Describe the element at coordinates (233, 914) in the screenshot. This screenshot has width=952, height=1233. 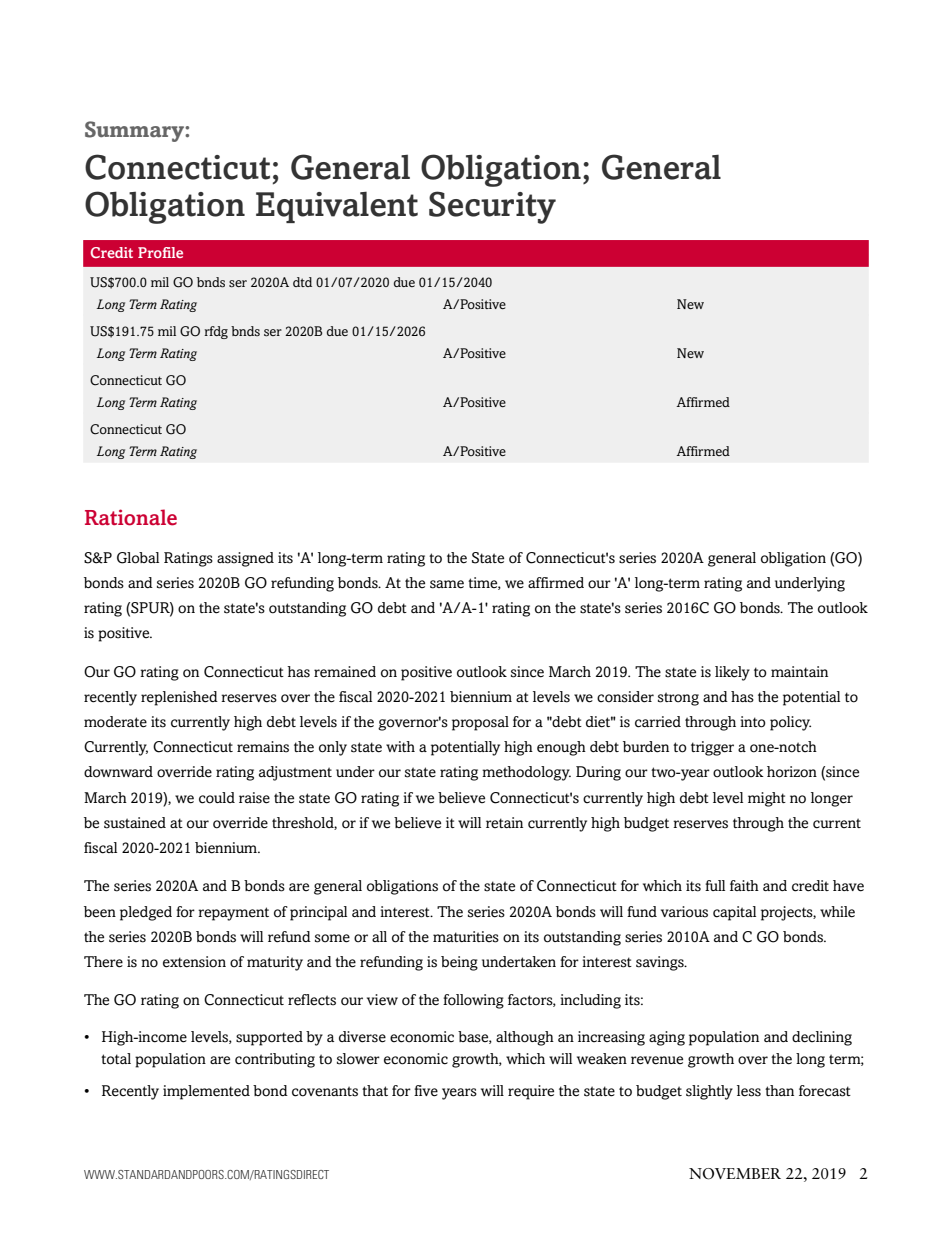
I see `repayment` at that location.
